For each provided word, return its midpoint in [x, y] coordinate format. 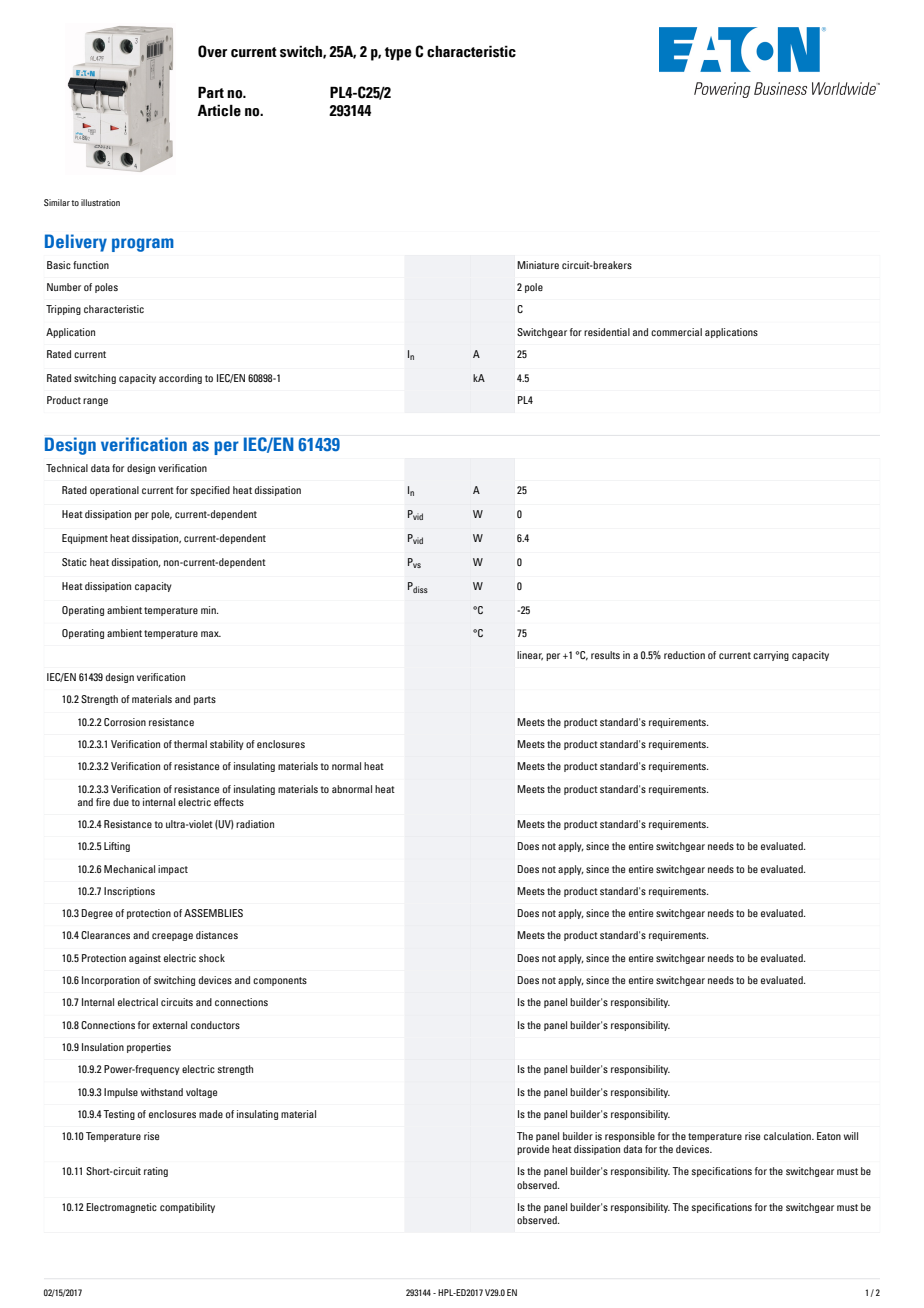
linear [530, 656]
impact [173, 870]
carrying [771, 656]
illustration [100, 202]
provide [533, 1150]
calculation [788, 1136]
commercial [676, 332]
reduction [684, 655]
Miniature [538, 265]
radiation [255, 824]
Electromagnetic [121, 1208]
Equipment [85, 539]
